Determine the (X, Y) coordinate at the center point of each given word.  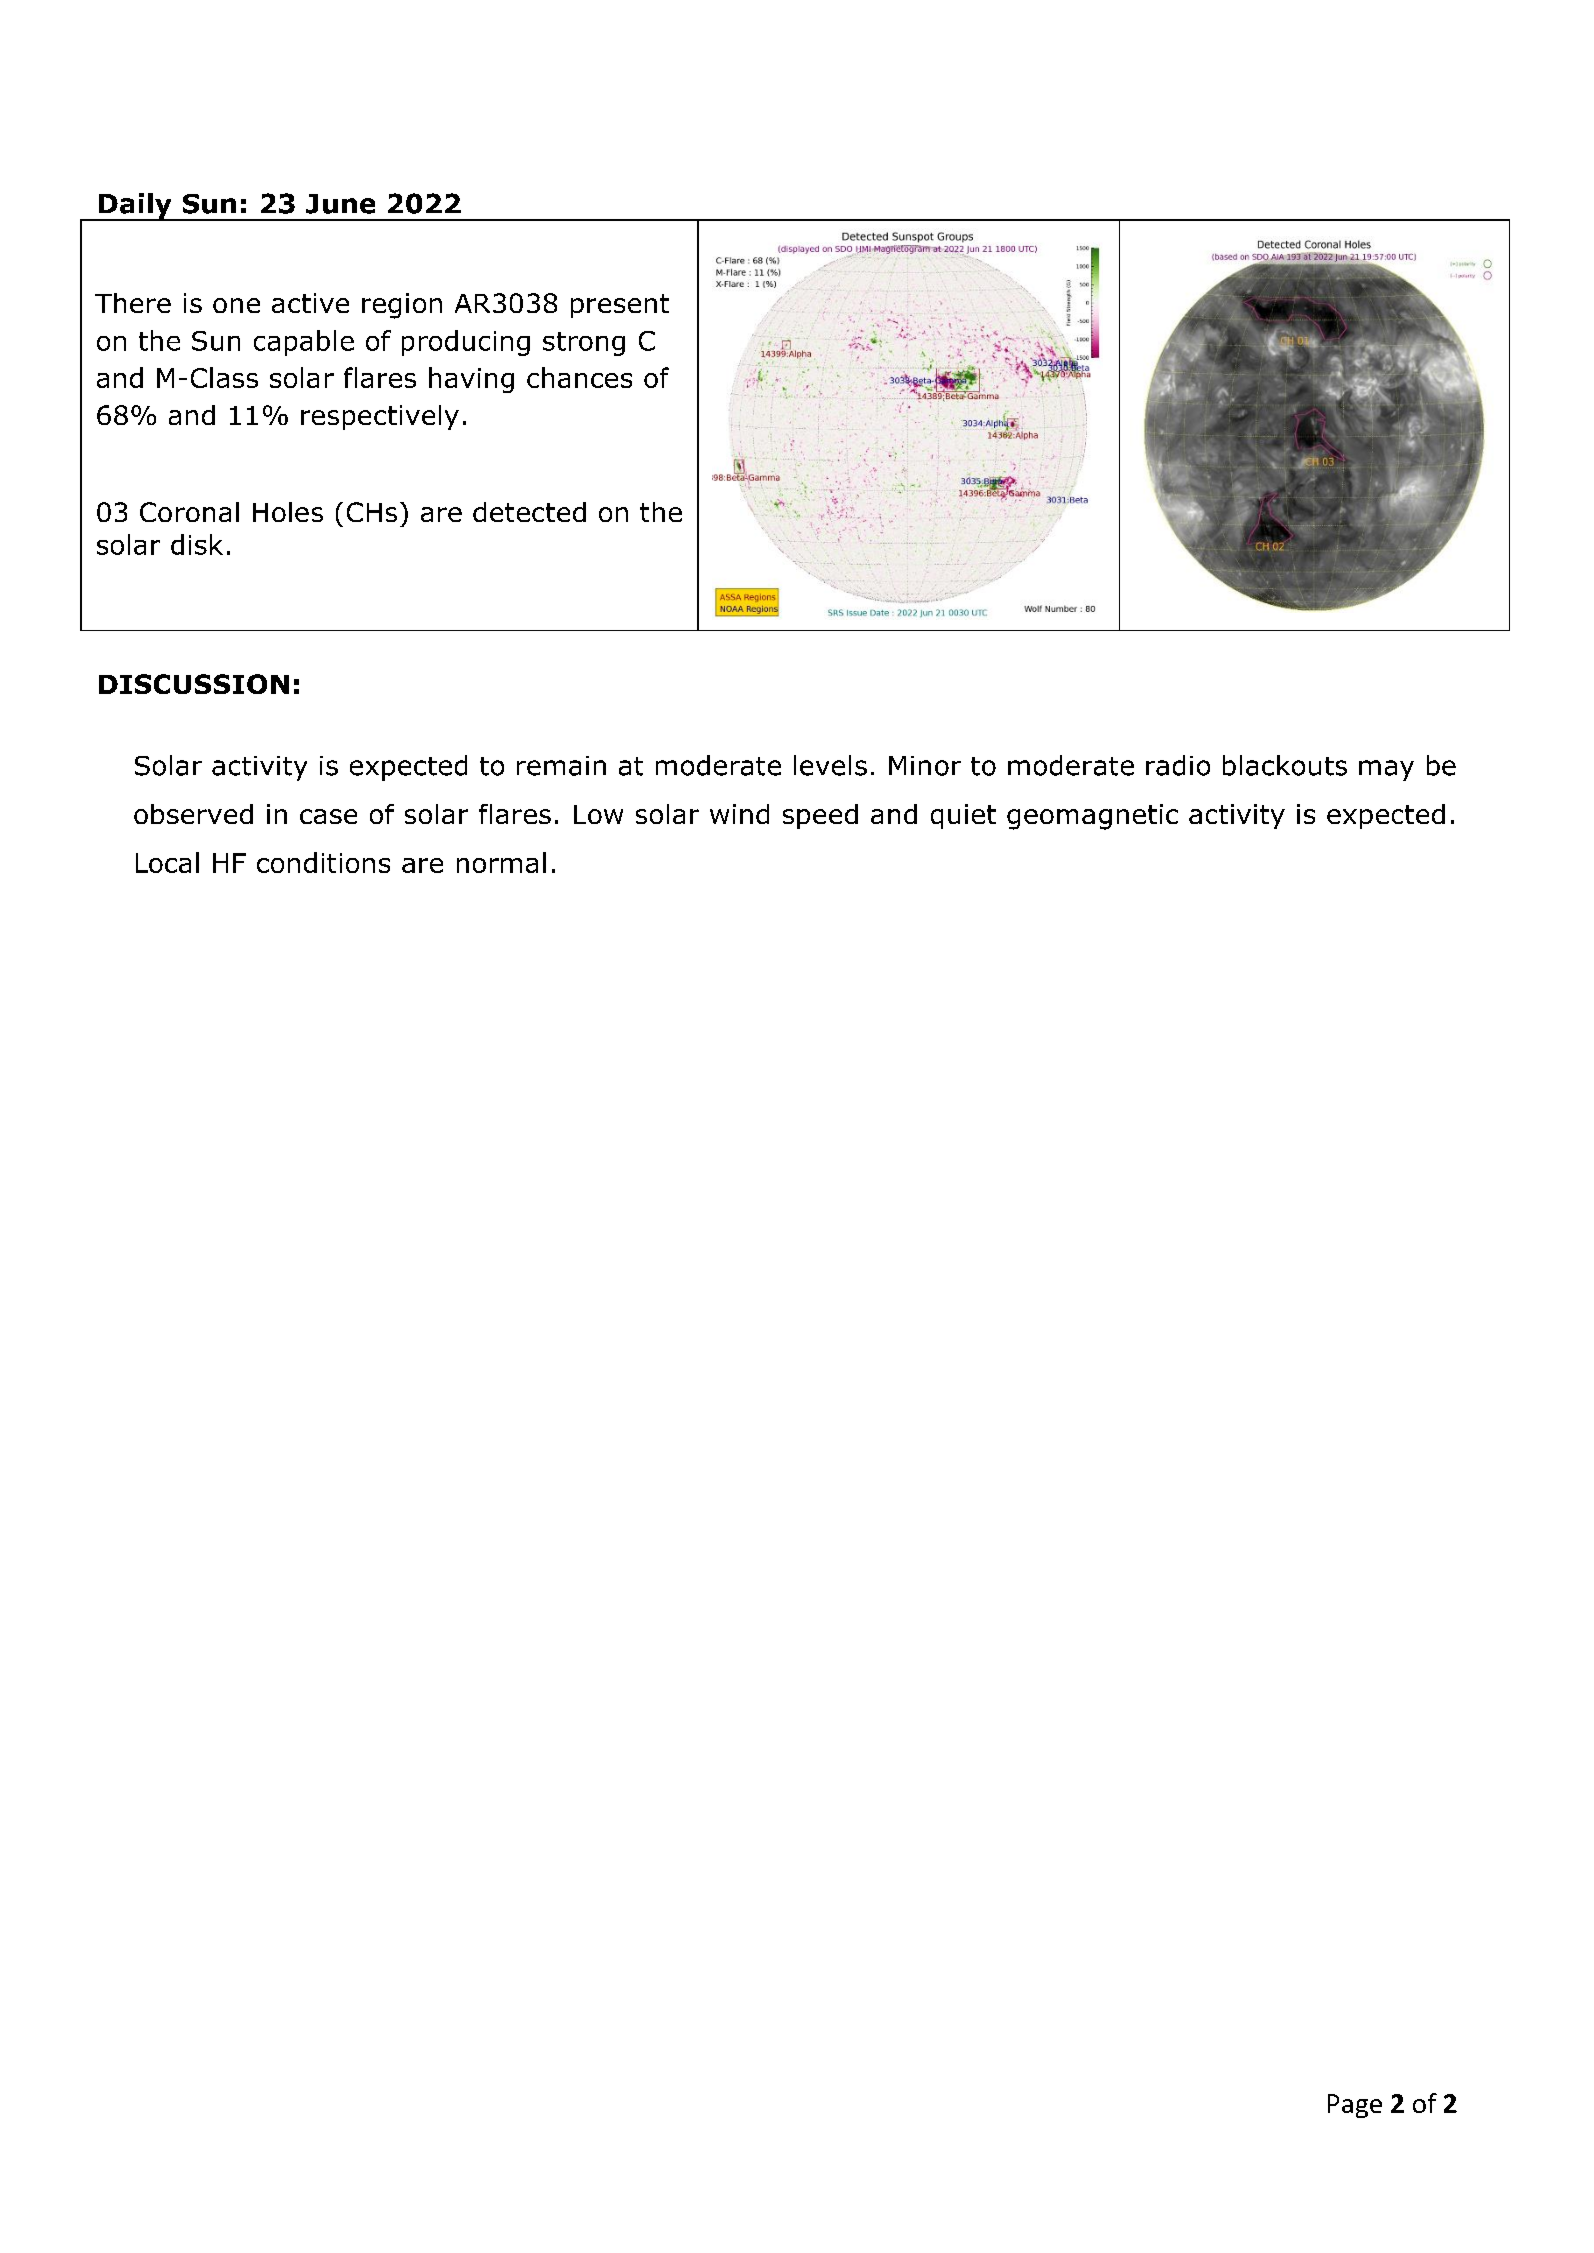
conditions (323, 862)
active (310, 303)
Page (1355, 2106)
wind (739, 814)
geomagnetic (1092, 817)
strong (584, 344)
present (620, 306)
